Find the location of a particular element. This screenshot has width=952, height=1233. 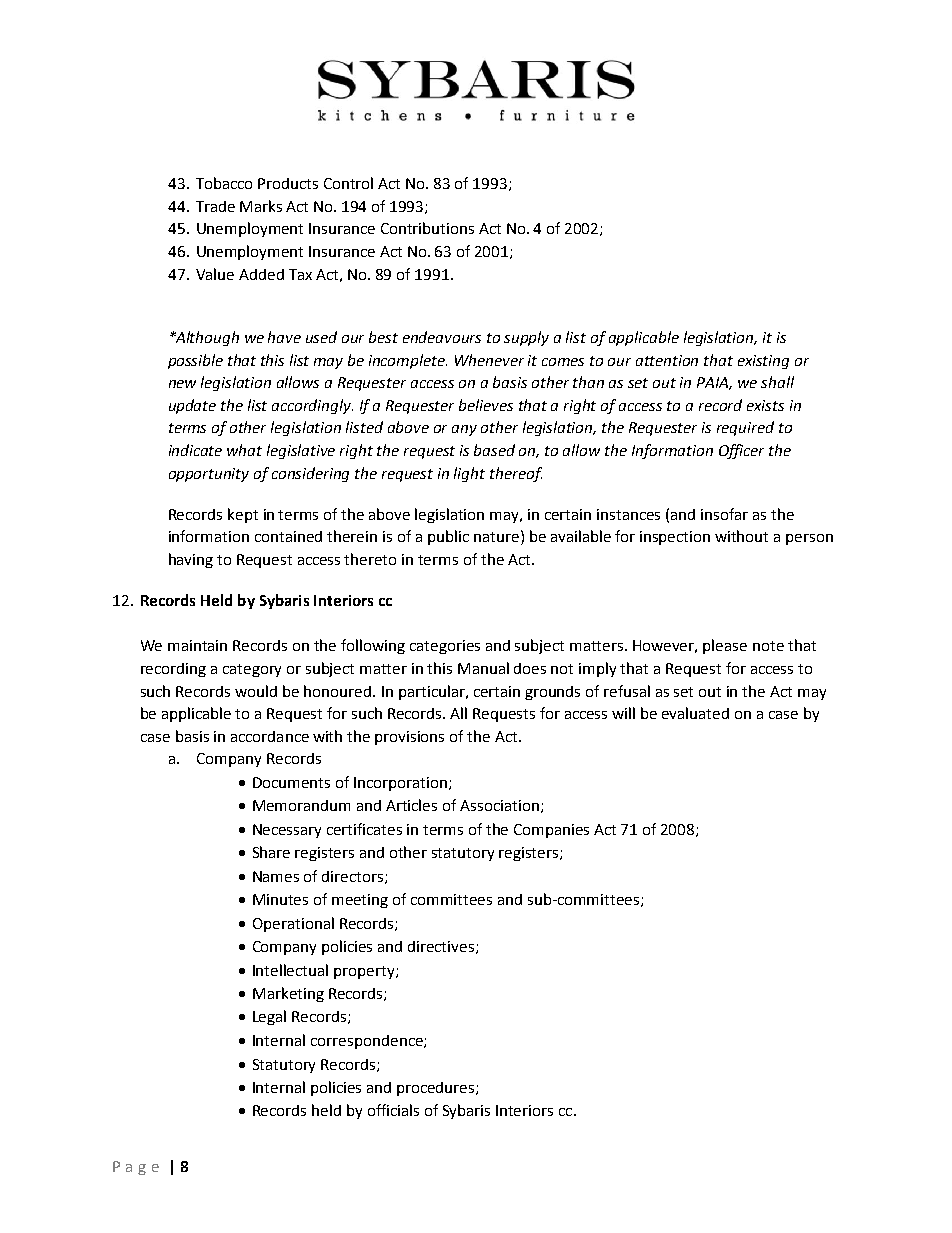

Companies is located at coordinates (551, 831).
